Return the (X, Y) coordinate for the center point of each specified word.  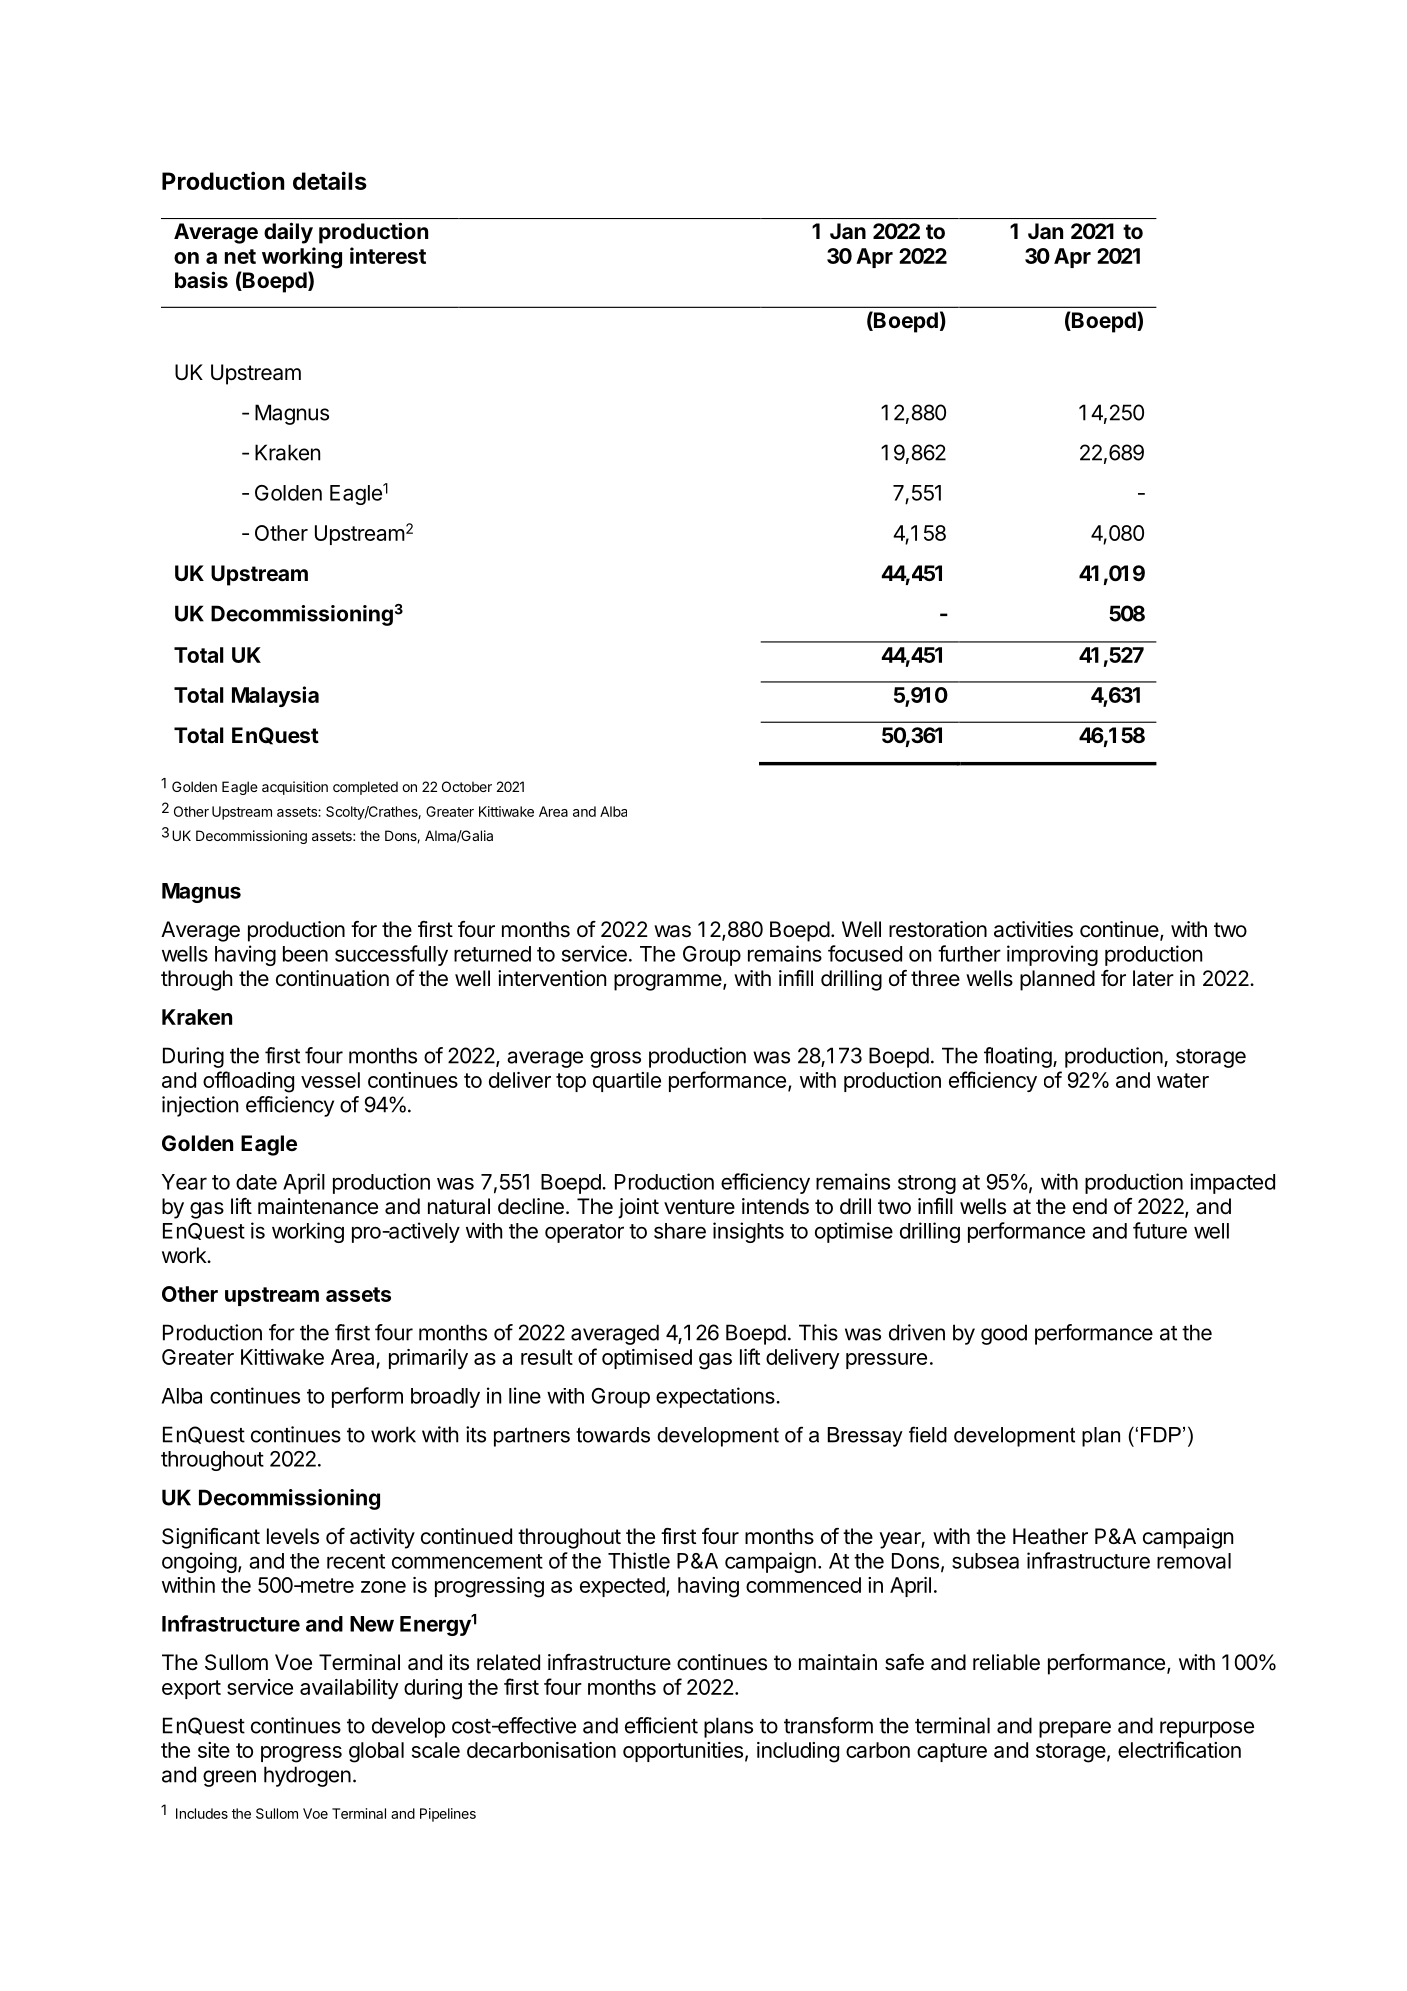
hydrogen (307, 1776)
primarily (428, 1359)
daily (288, 233)
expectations (716, 1397)
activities (1033, 929)
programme (668, 982)
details (330, 180)
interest (388, 255)
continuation (332, 978)
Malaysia (275, 696)
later (1153, 978)
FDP (1161, 1435)
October (467, 786)
